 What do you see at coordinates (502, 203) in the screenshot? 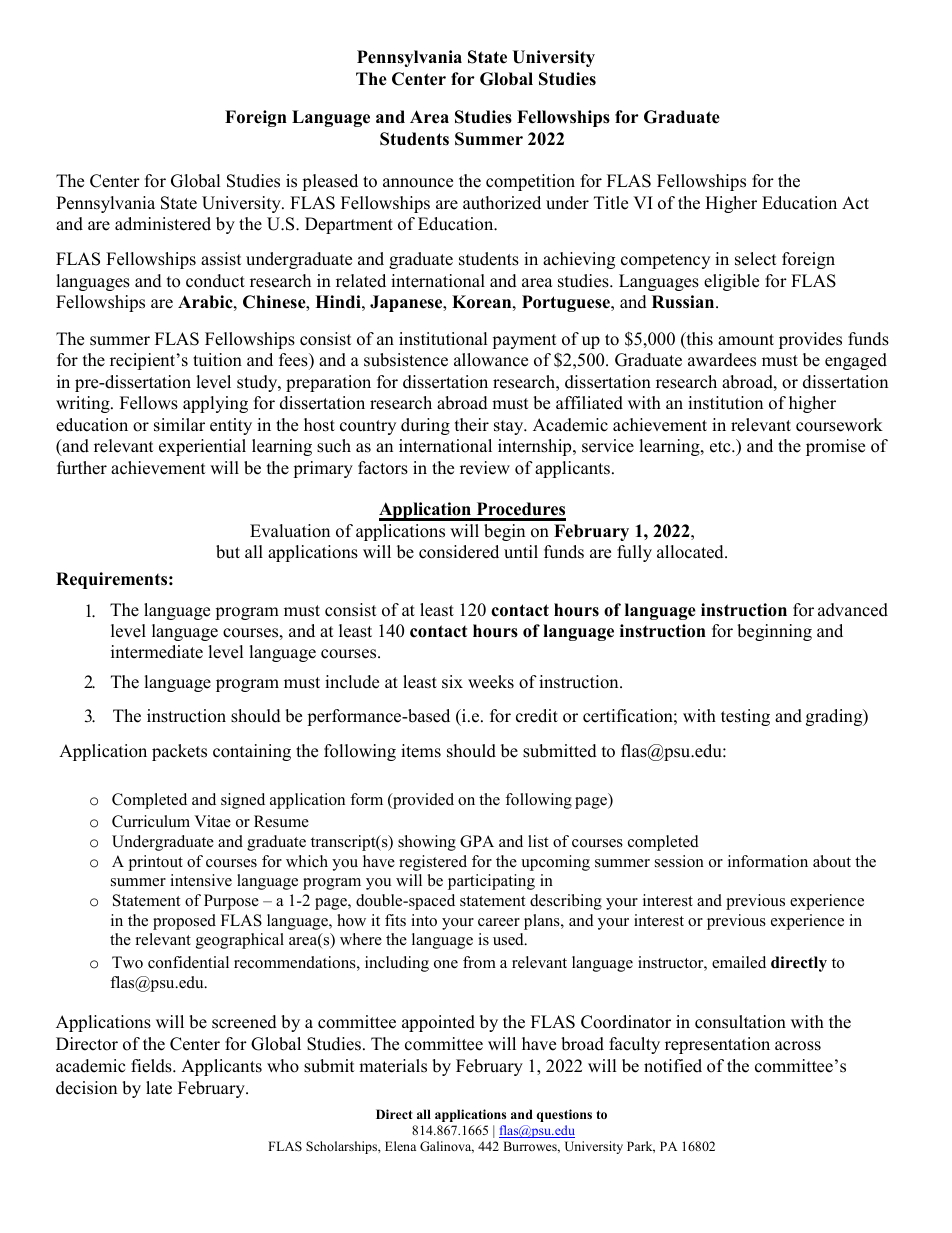
I see `authorized` at bounding box center [502, 203].
